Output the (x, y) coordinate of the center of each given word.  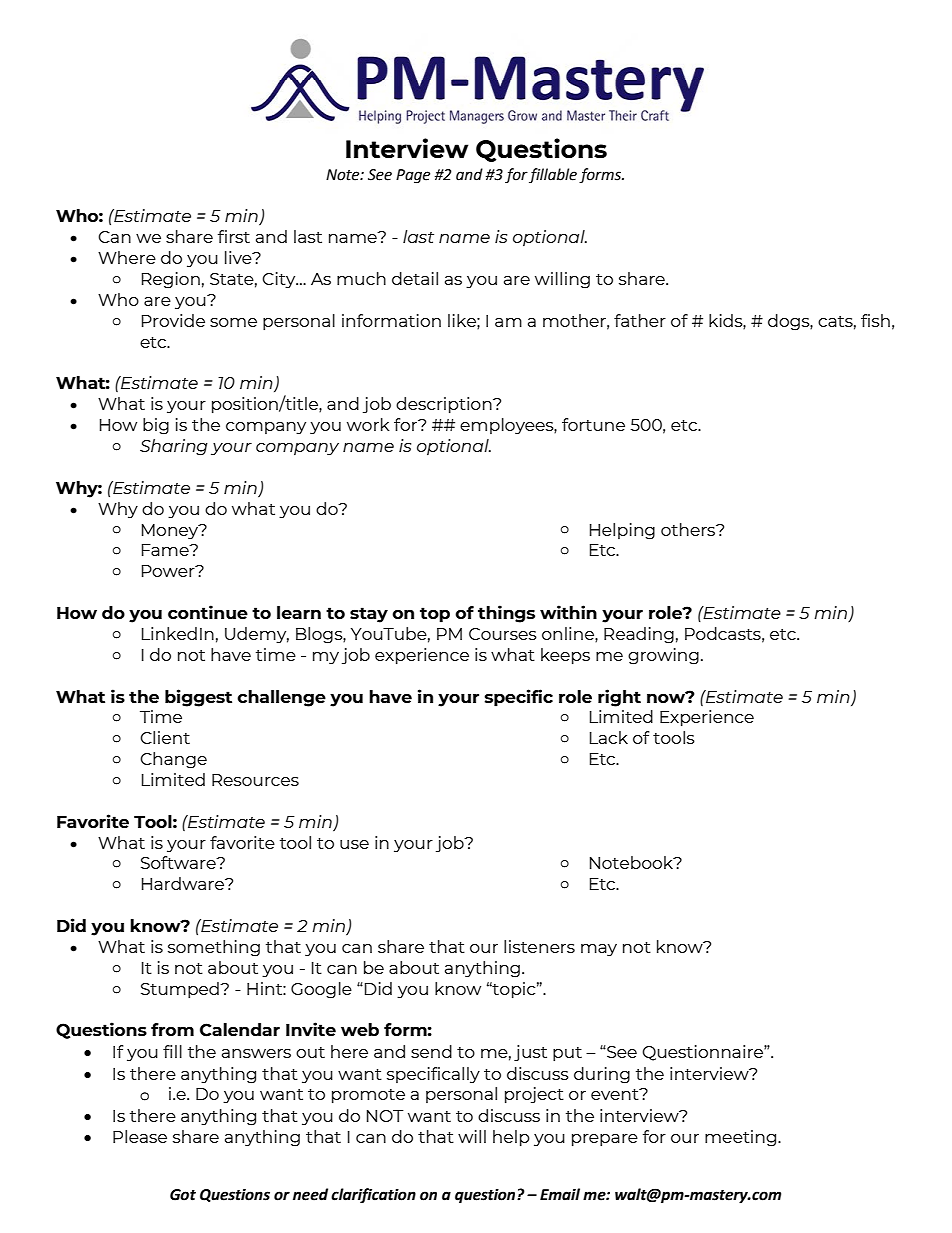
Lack (609, 737)
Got (183, 1195)
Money (171, 531)
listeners (539, 946)
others (689, 529)
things (506, 614)
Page (413, 176)
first (234, 236)
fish (875, 320)
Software (179, 862)
